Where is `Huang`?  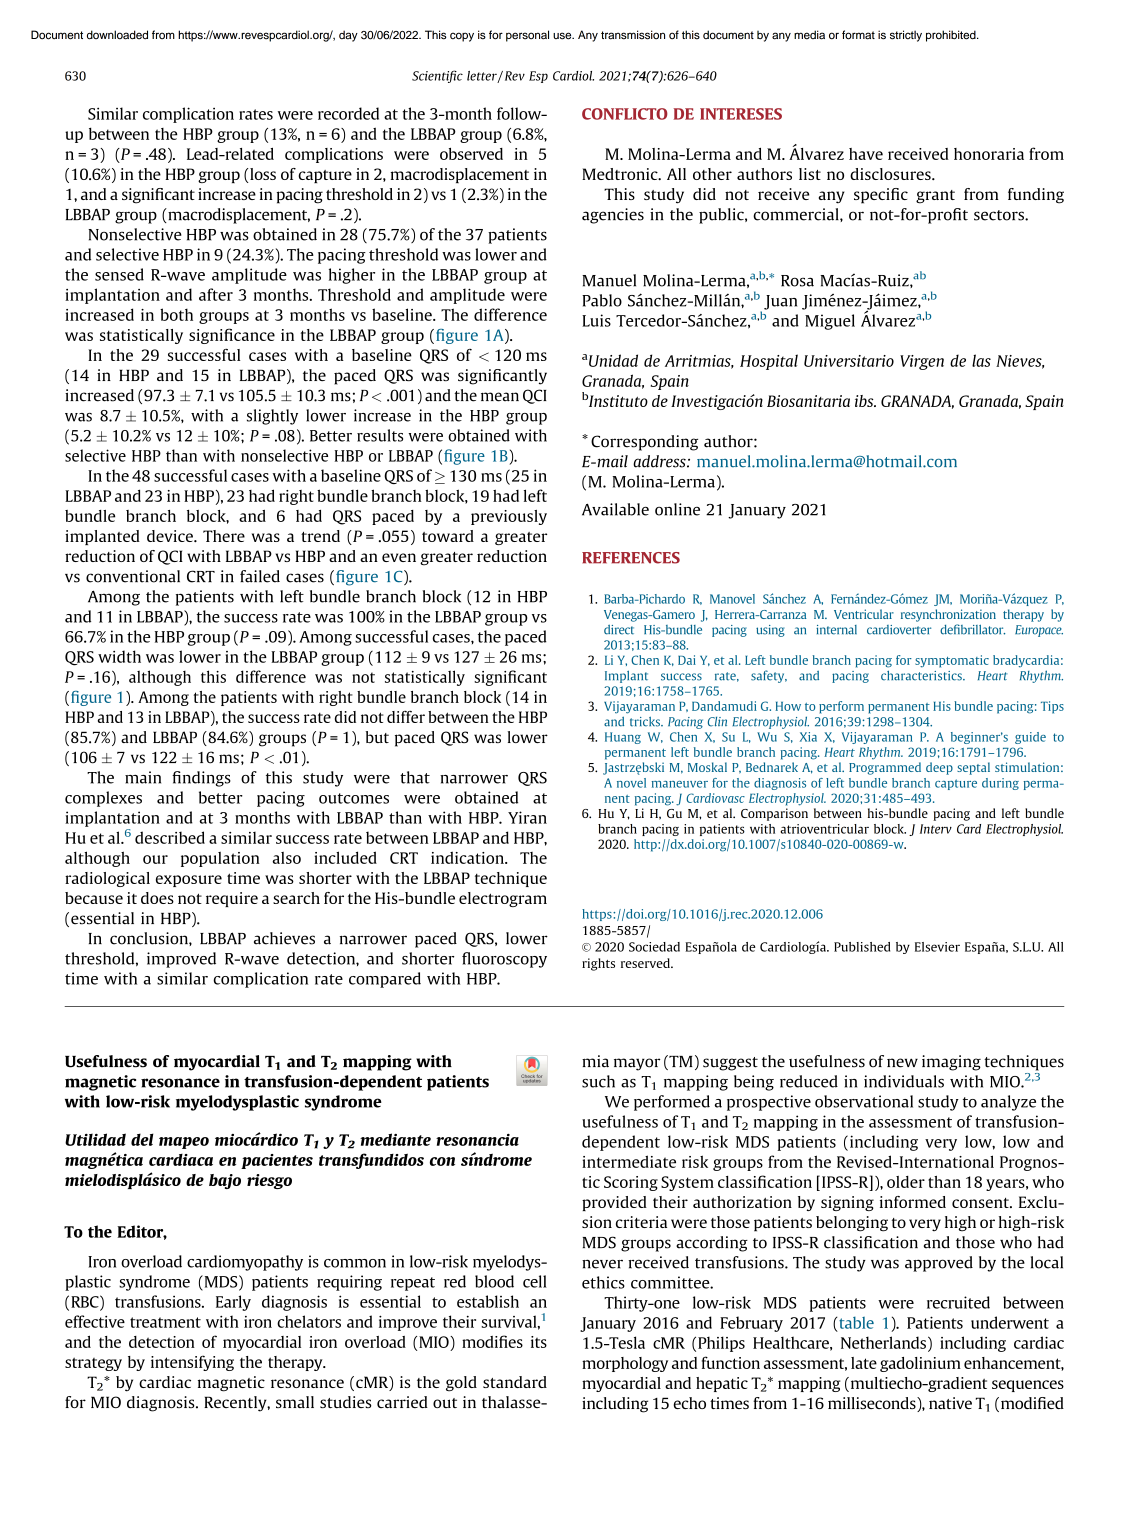 Huang is located at coordinates (623, 738).
